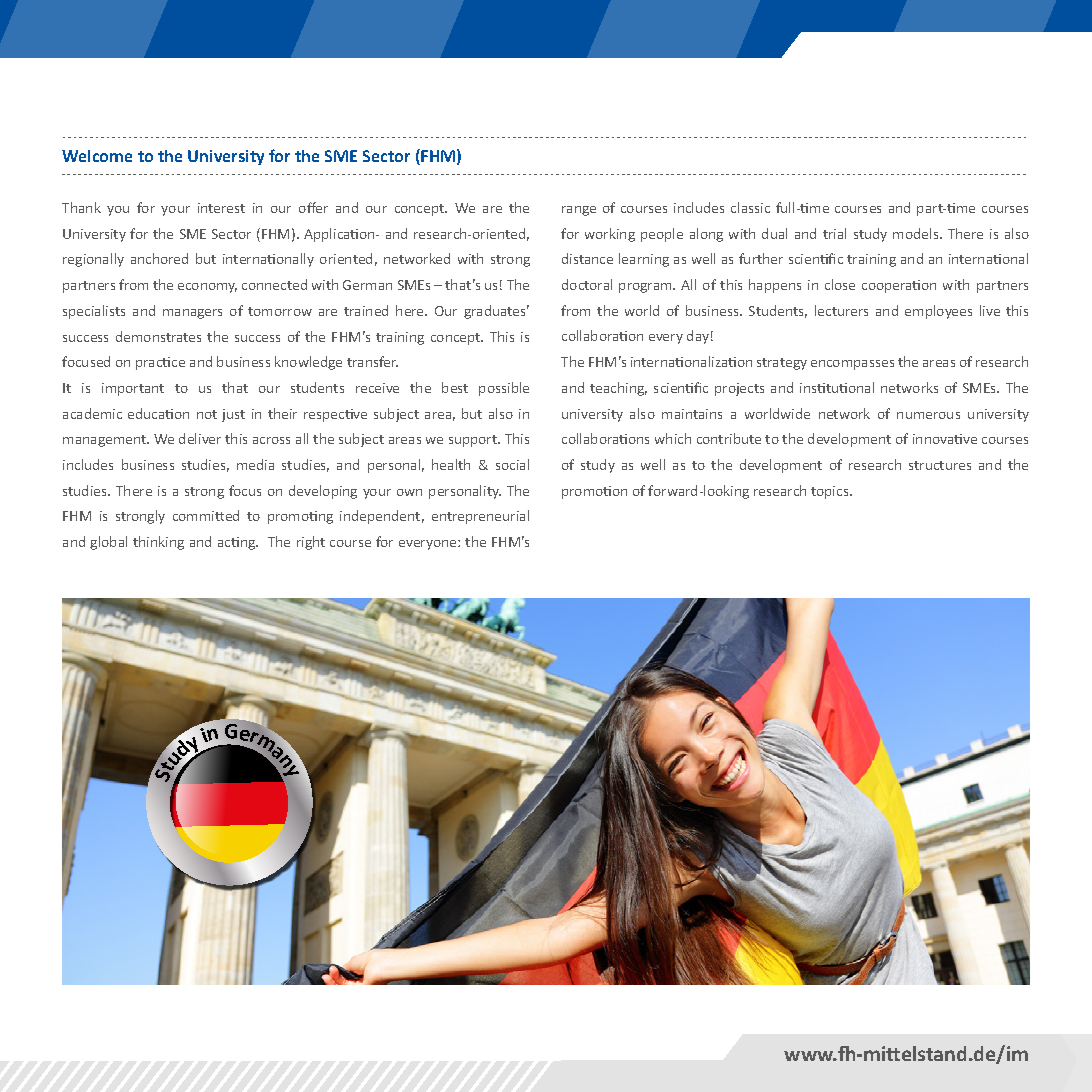 The height and width of the screenshot is (1092, 1092). What do you see at coordinates (928, 415) in the screenshot?
I see `numerous` at bounding box center [928, 415].
